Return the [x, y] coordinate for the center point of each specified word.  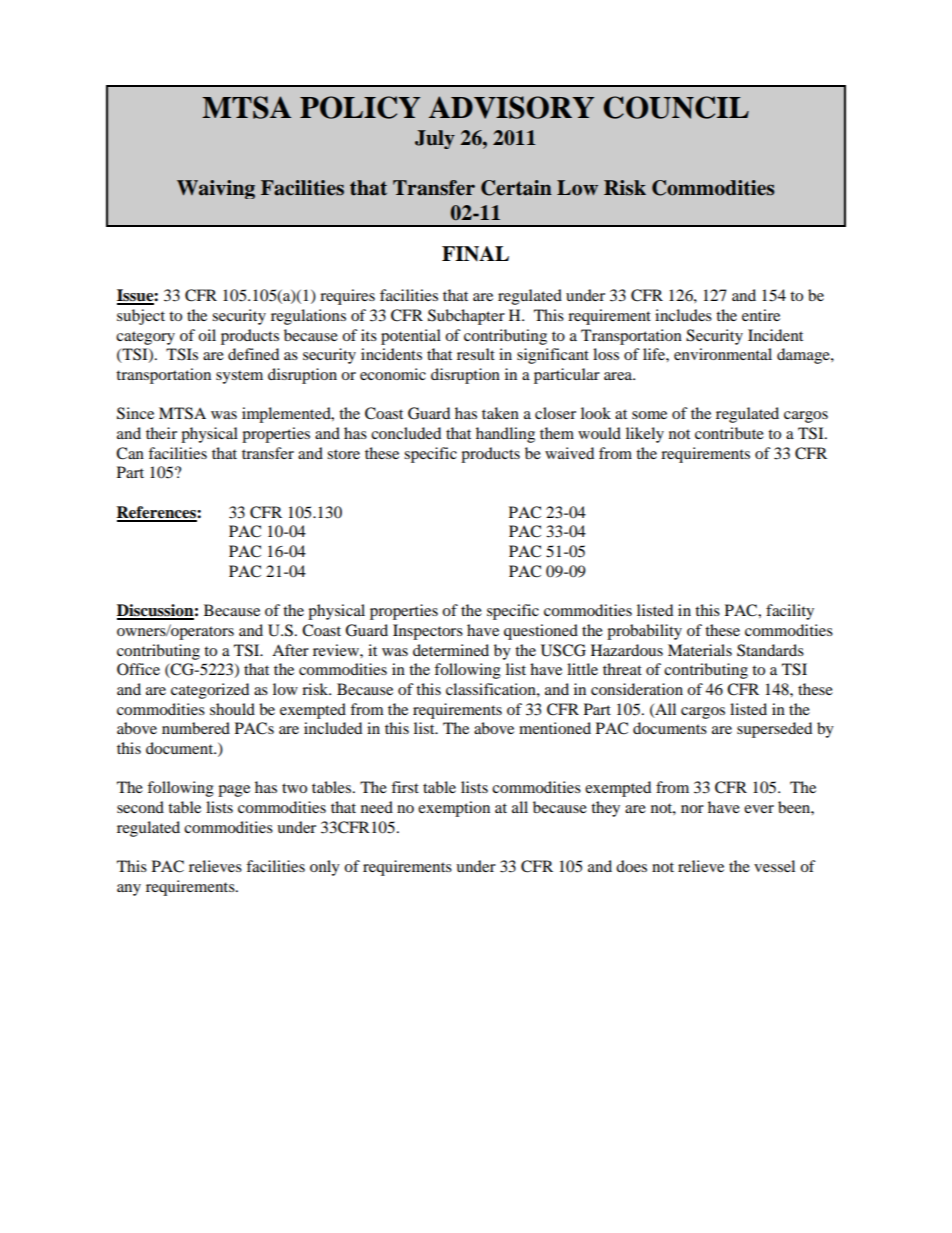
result [476, 354]
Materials [700, 650]
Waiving [216, 189]
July [435, 139]
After [290, 650]
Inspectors [428, 632]
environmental [723, 354]
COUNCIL [676, 107]
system [239, 377]
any [129, 890]
